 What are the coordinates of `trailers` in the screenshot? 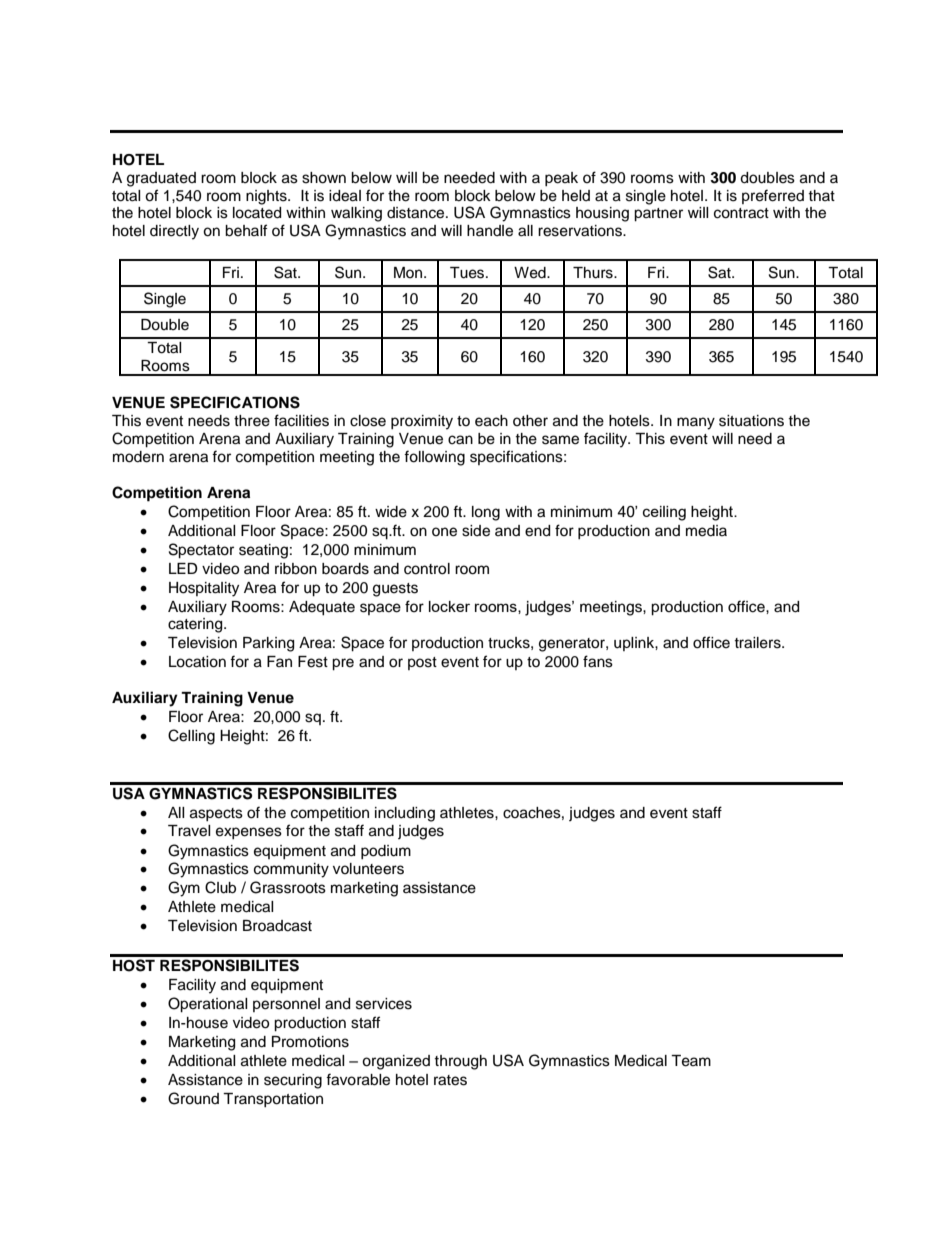 It's located at (758, 643).
